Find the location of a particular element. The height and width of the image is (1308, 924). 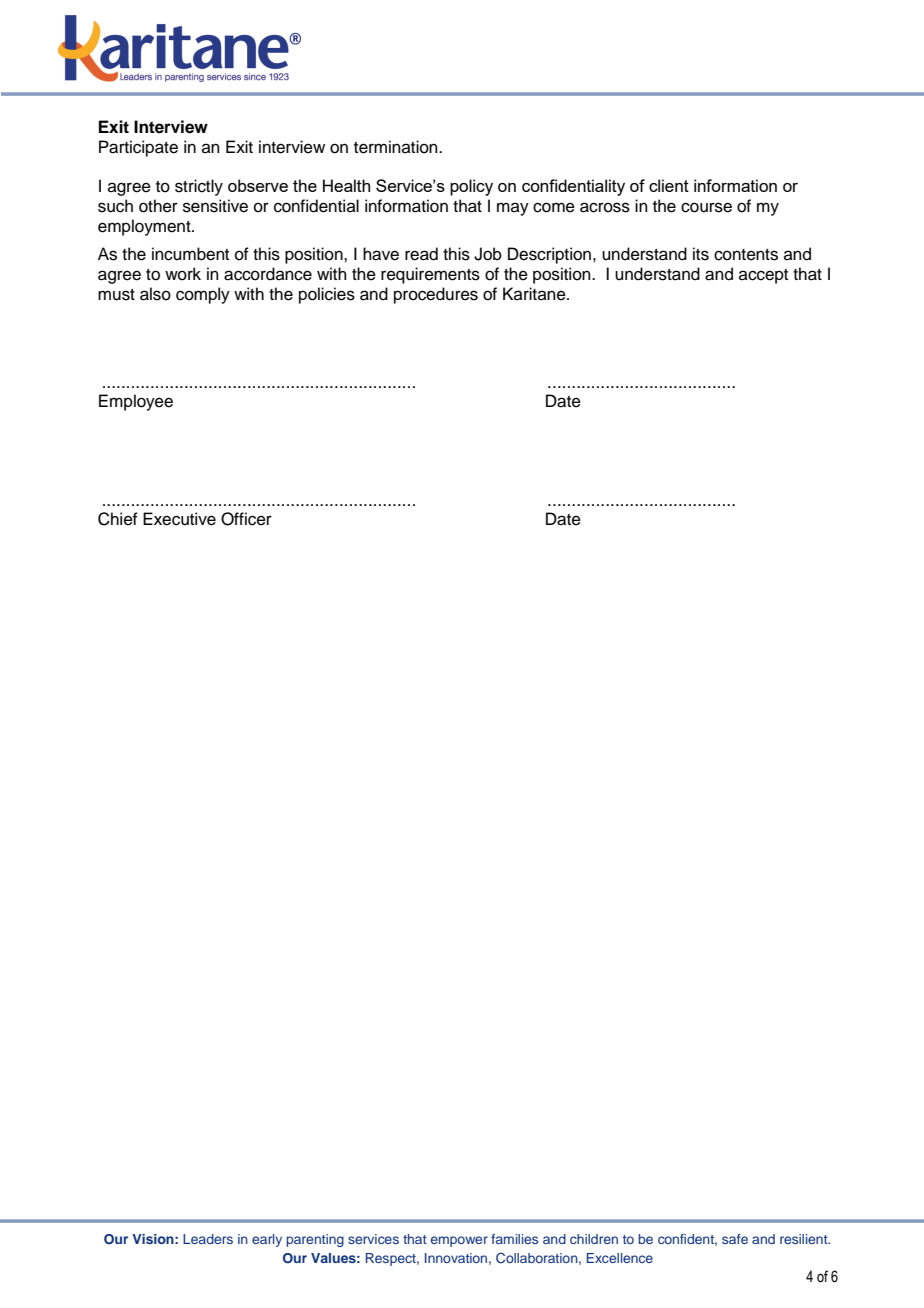

accept is located at coordinates (763, 276).
